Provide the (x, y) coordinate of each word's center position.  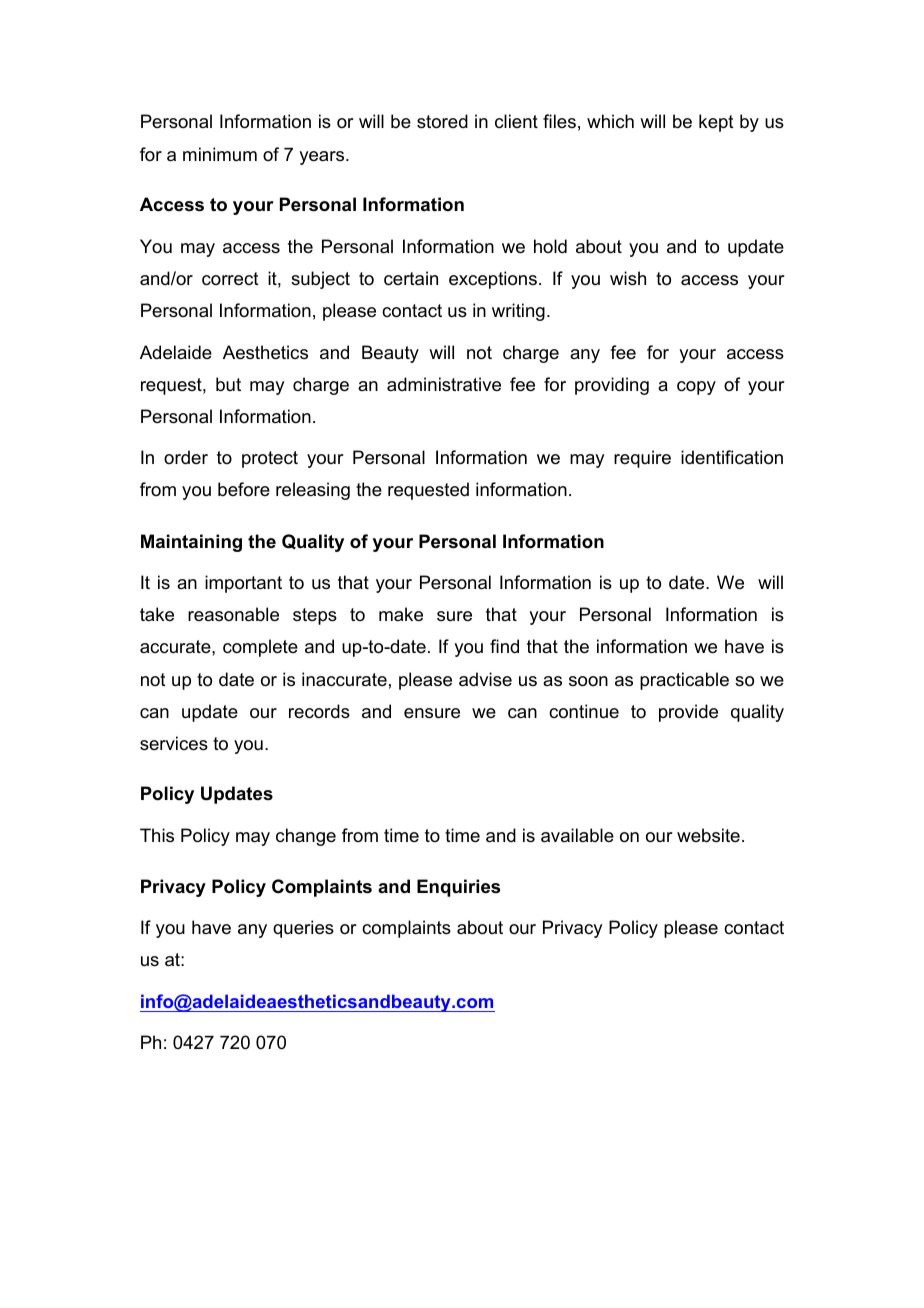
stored (442, 121)
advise (485, 679)
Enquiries (458, 888)
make (401, 614)
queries (303, 929)
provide (688, 713)
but (228, 384)
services (174, 743)
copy (696, 388)
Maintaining (191, 543)
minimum (220, 154)
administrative (444, 384)
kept (716, 123)
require (642, 459)
